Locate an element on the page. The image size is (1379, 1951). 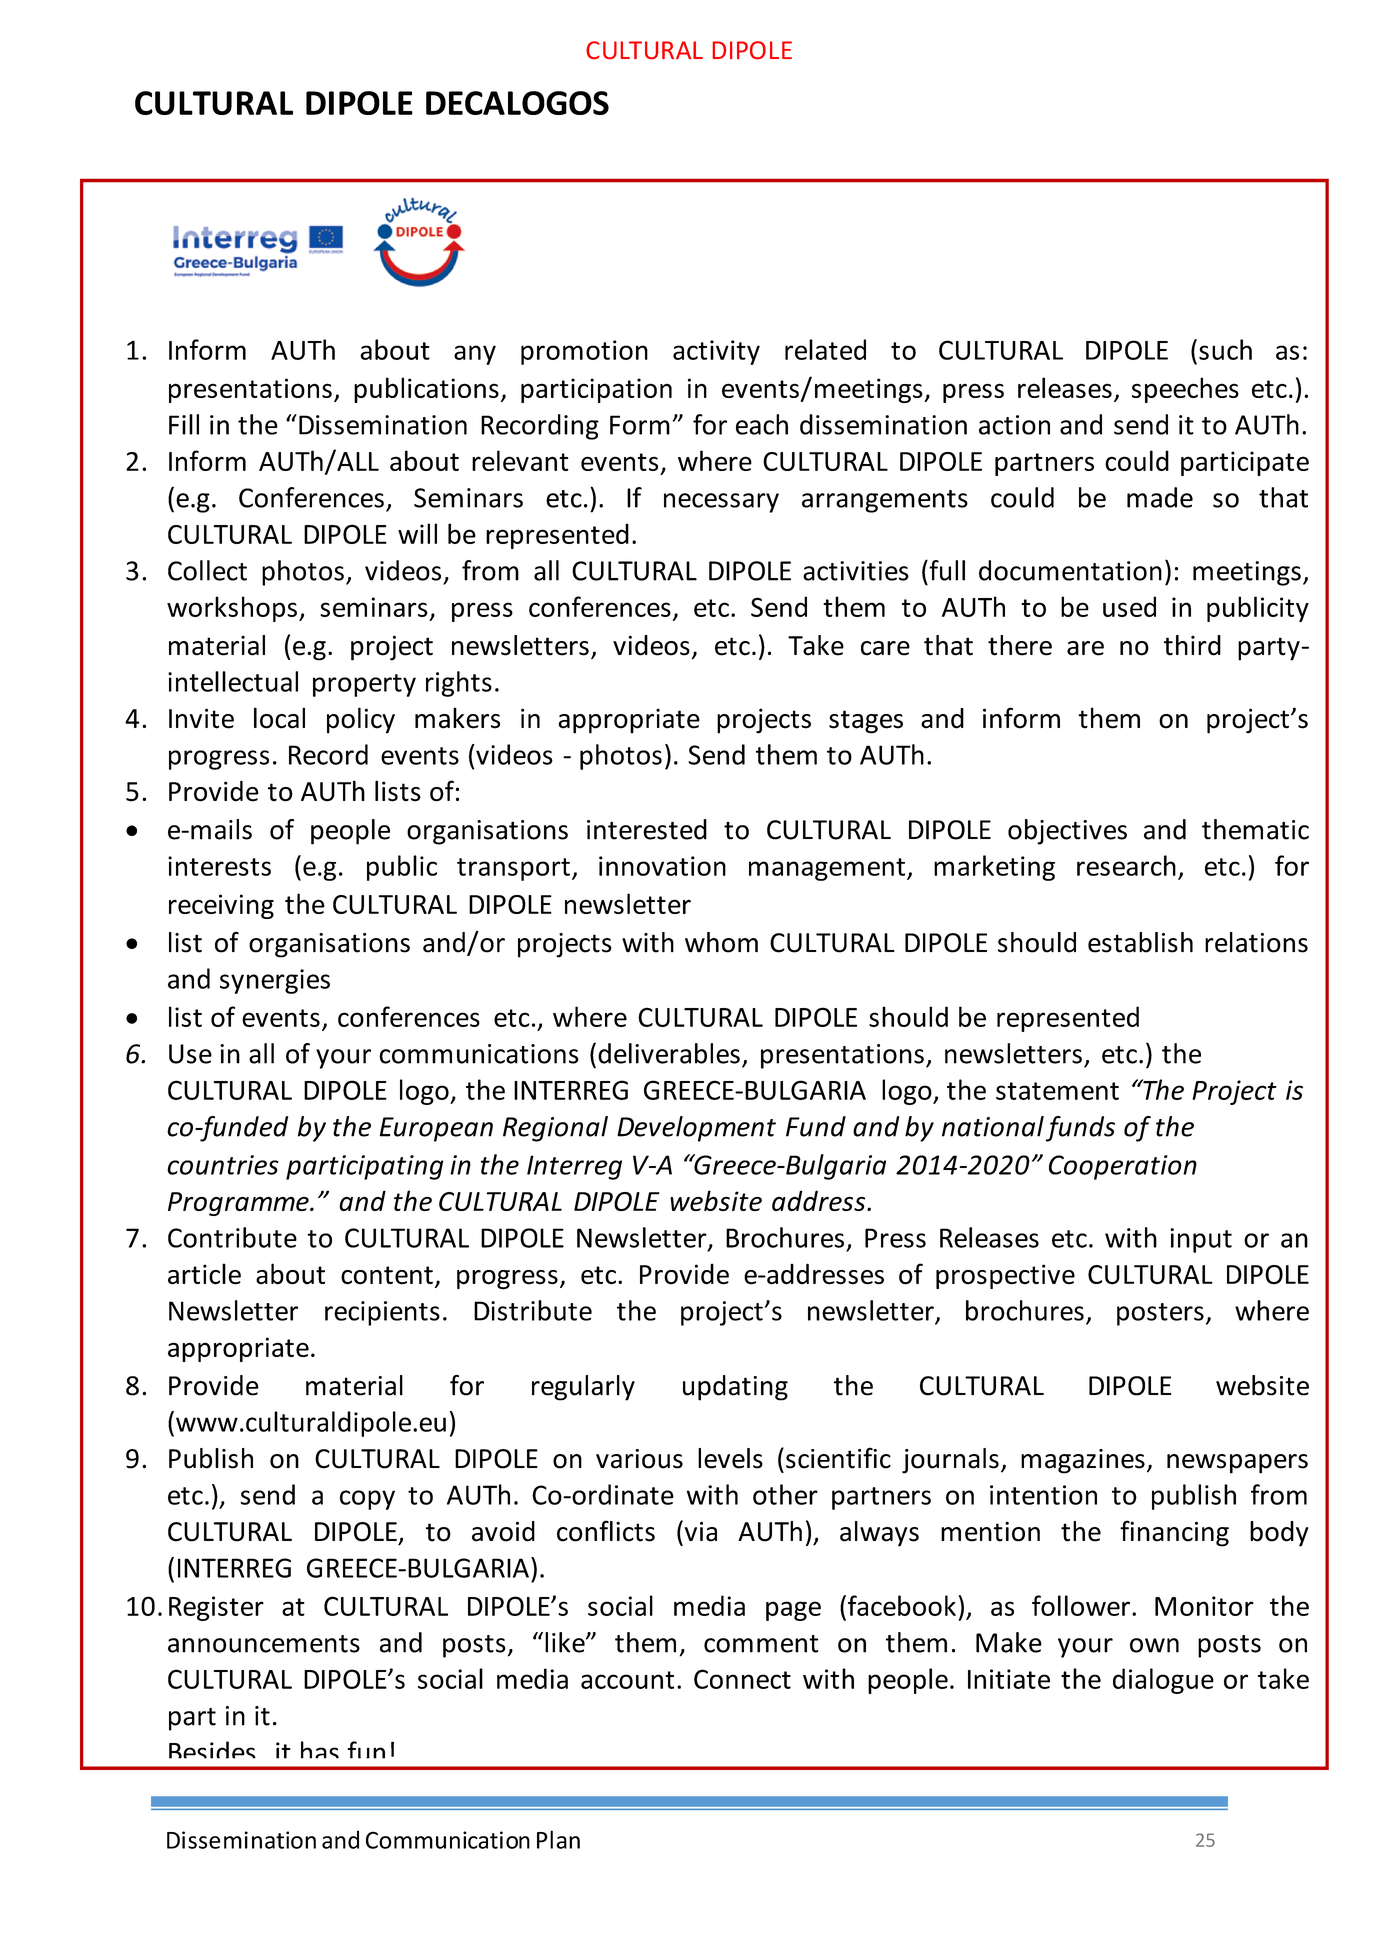
Fill is located at coordinates (184, 424).
